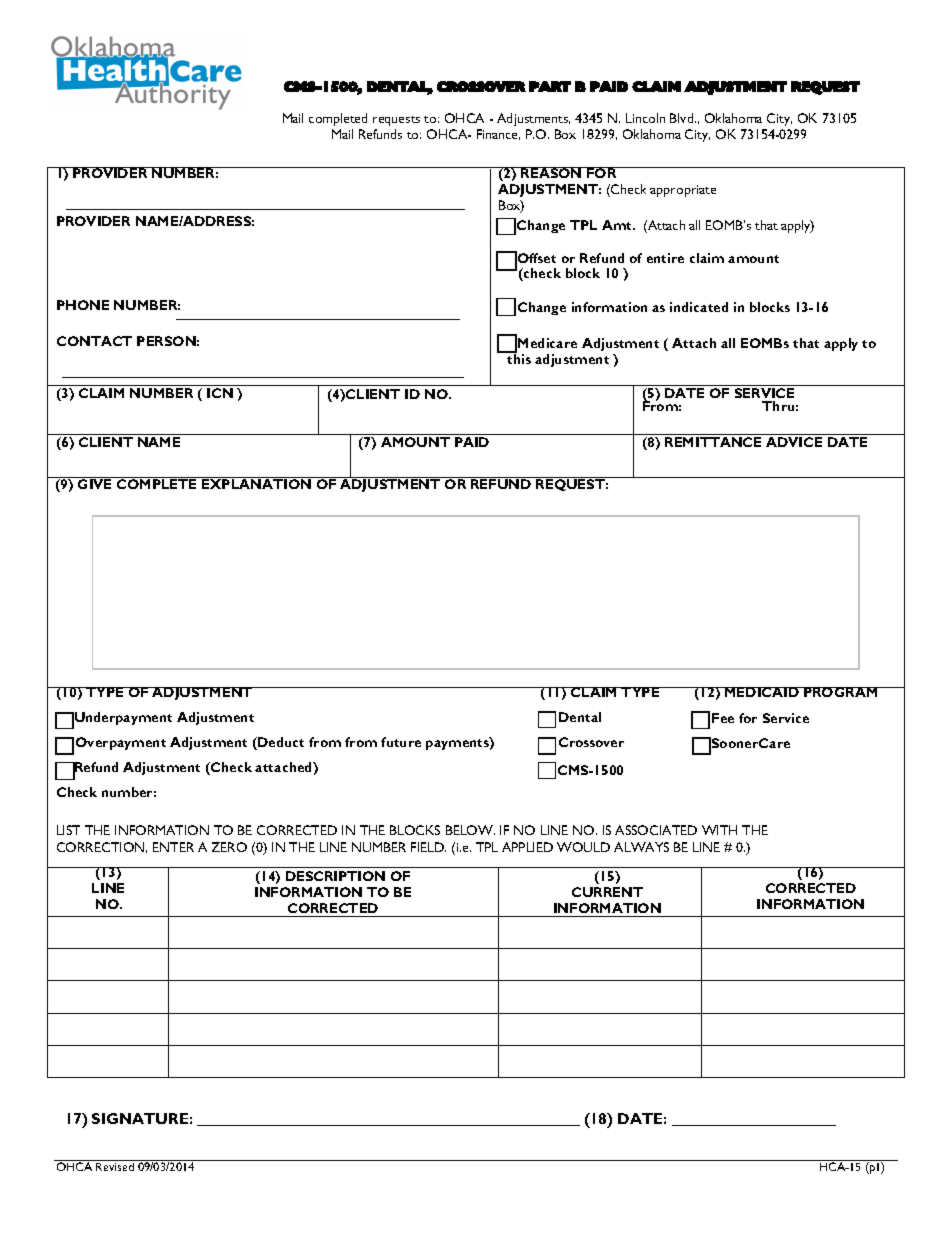 Image resolution: width=952 pixels, height=1233 pixels. I want to click on PART, so click(550, 86).
